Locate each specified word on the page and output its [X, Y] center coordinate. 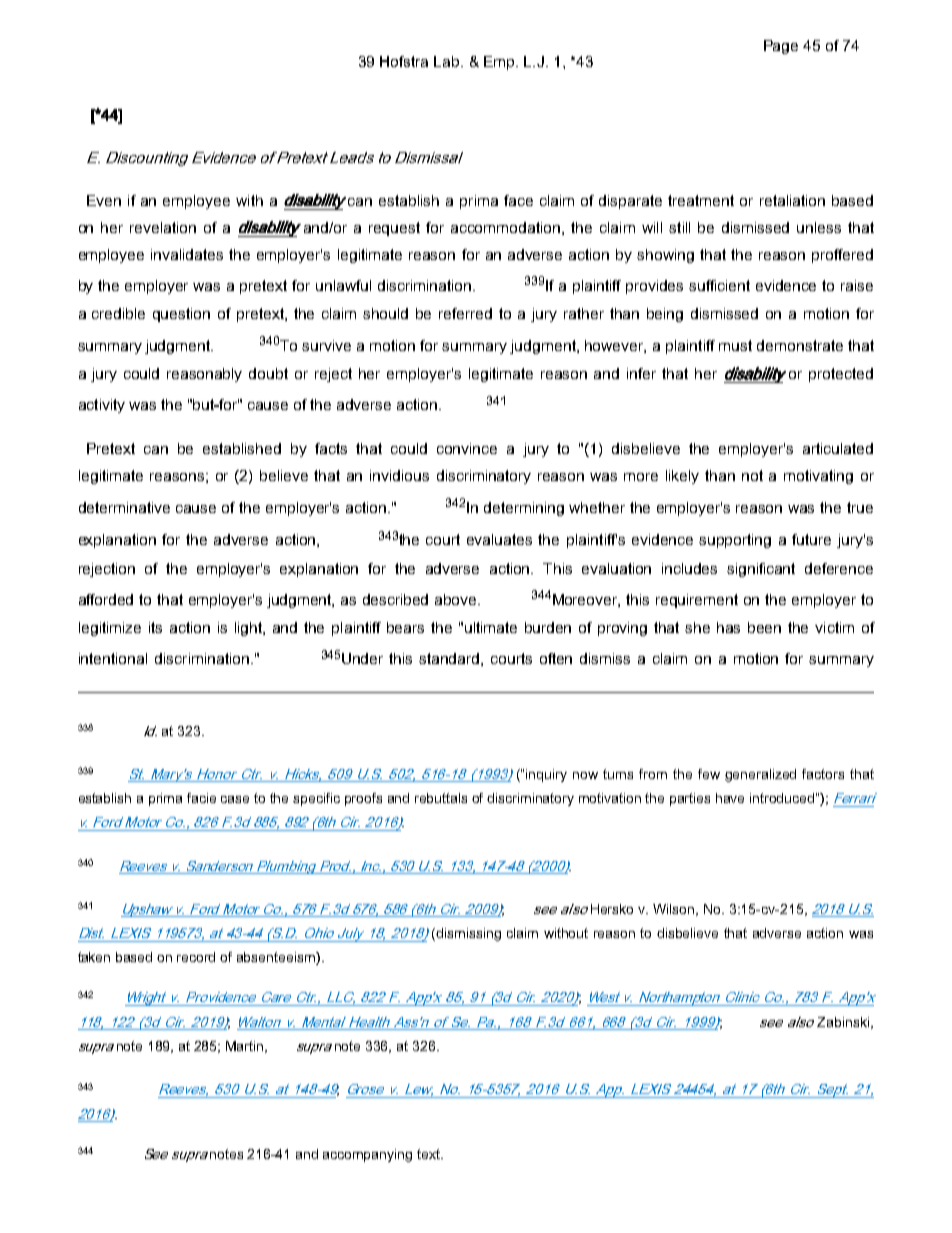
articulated [838, 448]
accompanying [367, 1155]
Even [104, 200]
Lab [448, 61]
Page [781, 47]
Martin [246, 1047]
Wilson [675, 910]
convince [467, 448]
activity [102, 406]
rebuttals [441, 798]
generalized [760, 775]
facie [201, 798]
